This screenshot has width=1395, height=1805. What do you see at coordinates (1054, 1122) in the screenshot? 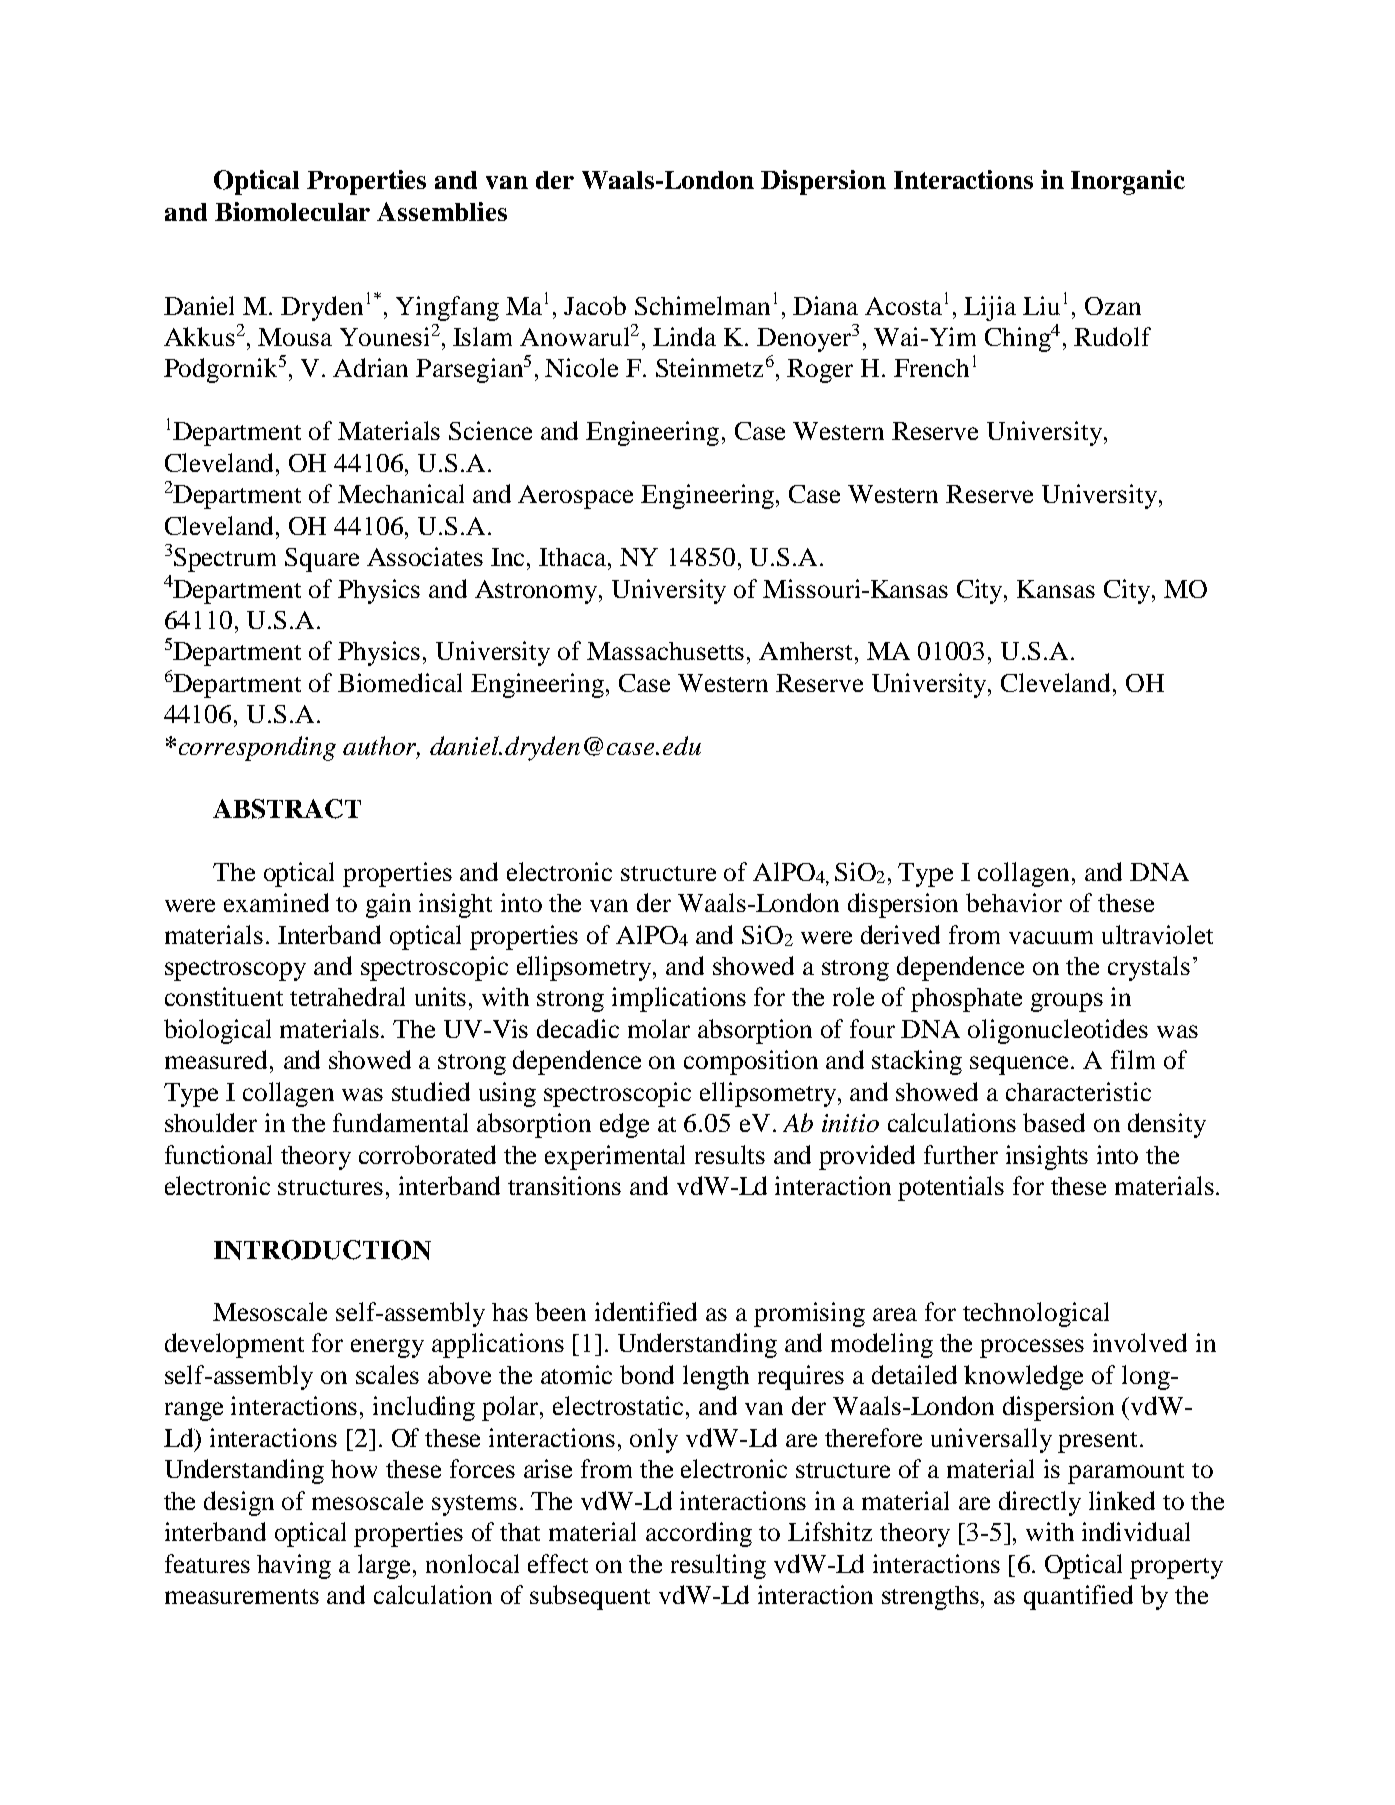
I see `based` at bounding box center [1054, 1122].
